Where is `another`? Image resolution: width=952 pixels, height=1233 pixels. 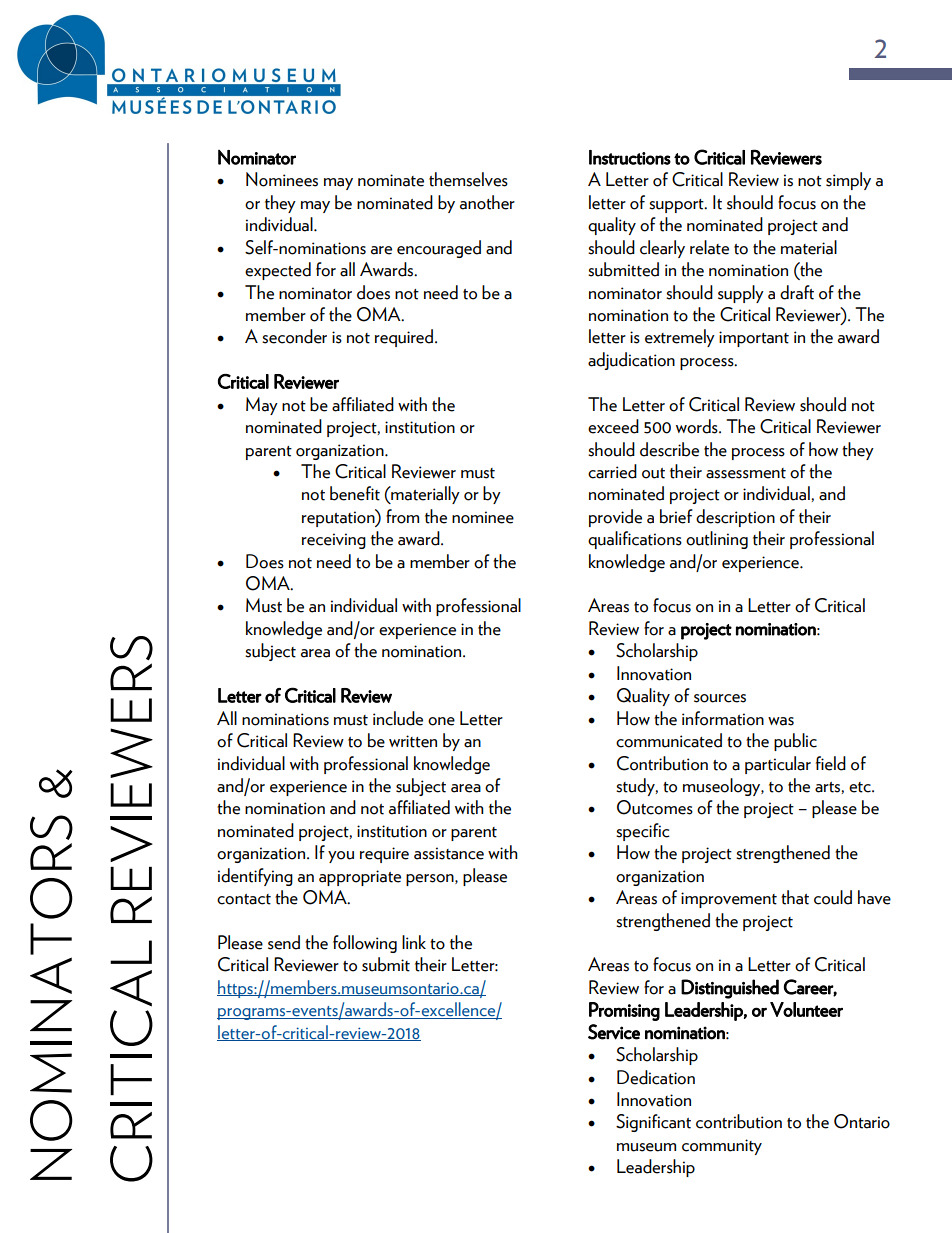
another is located at coordinates (487, 202).
